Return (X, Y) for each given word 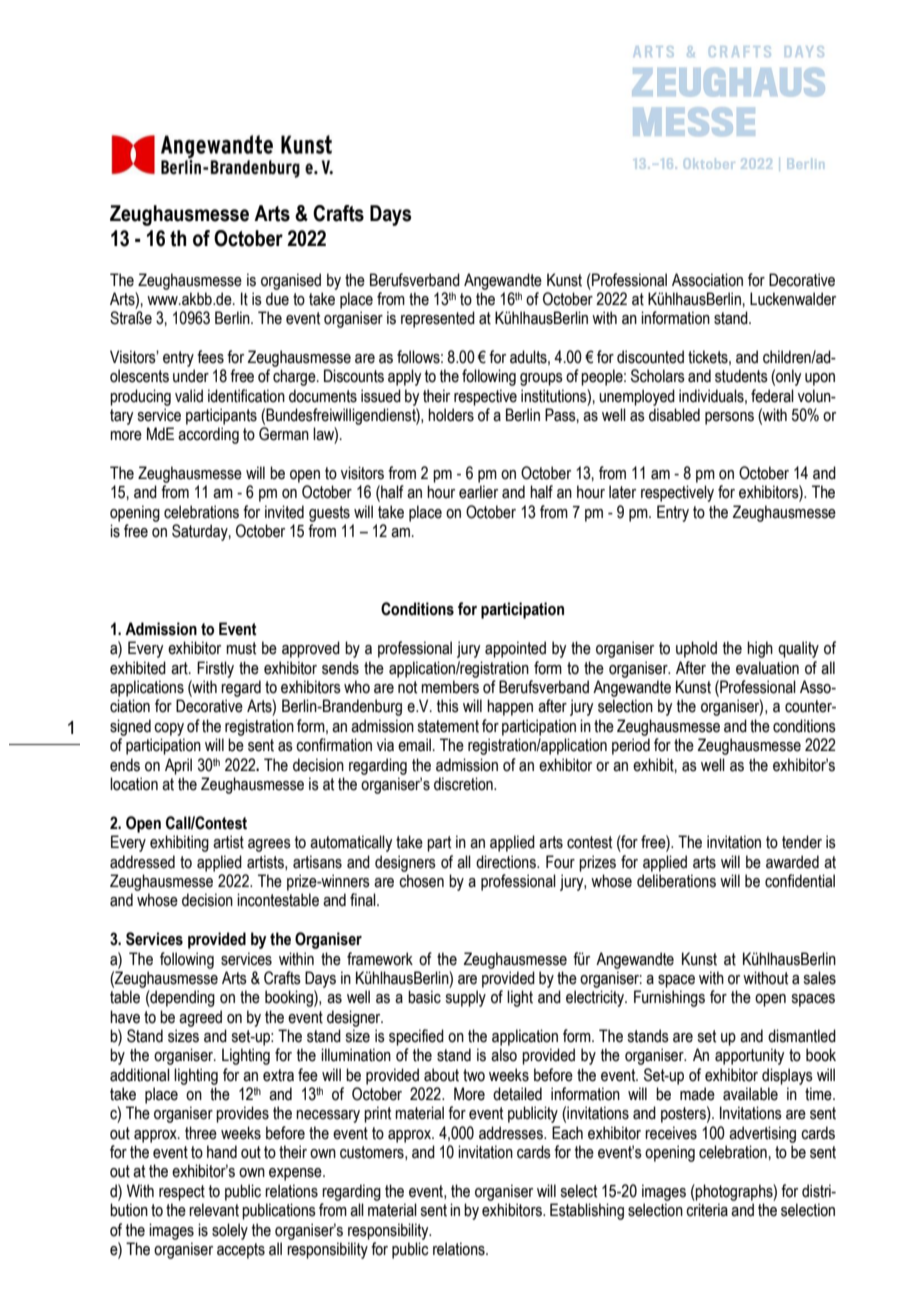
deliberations (676, 881)
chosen (421, 881)
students (741, 376)
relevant (214, 1210)
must (241, 648)
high (760, 649)
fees (210, 357)
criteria (707, 1210)
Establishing (587, 1211)
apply (404, 377)
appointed (515, 649)
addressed (142, 862)
